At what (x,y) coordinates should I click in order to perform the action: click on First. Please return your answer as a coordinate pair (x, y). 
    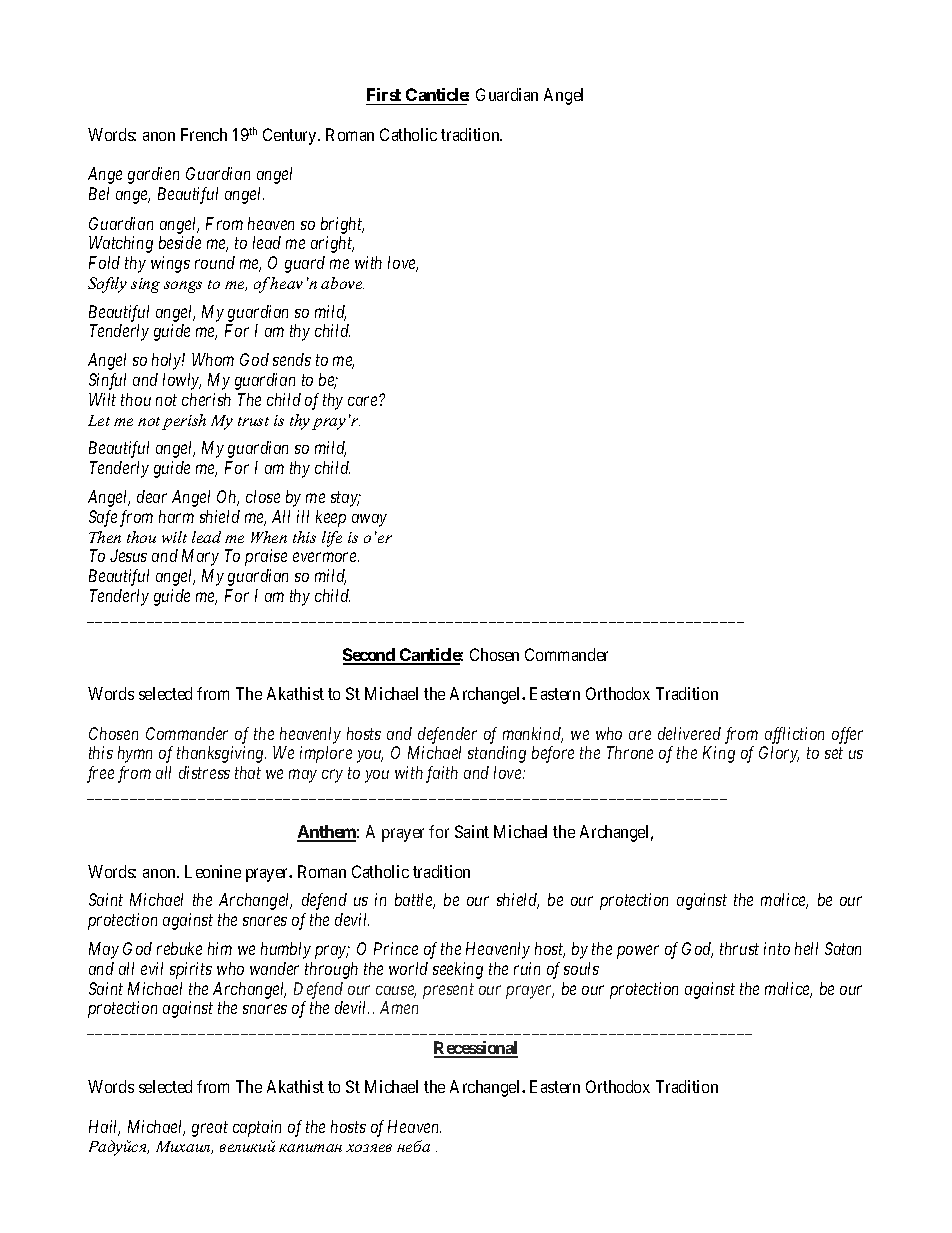
    Looking at the image, I should click on (385, 96).
